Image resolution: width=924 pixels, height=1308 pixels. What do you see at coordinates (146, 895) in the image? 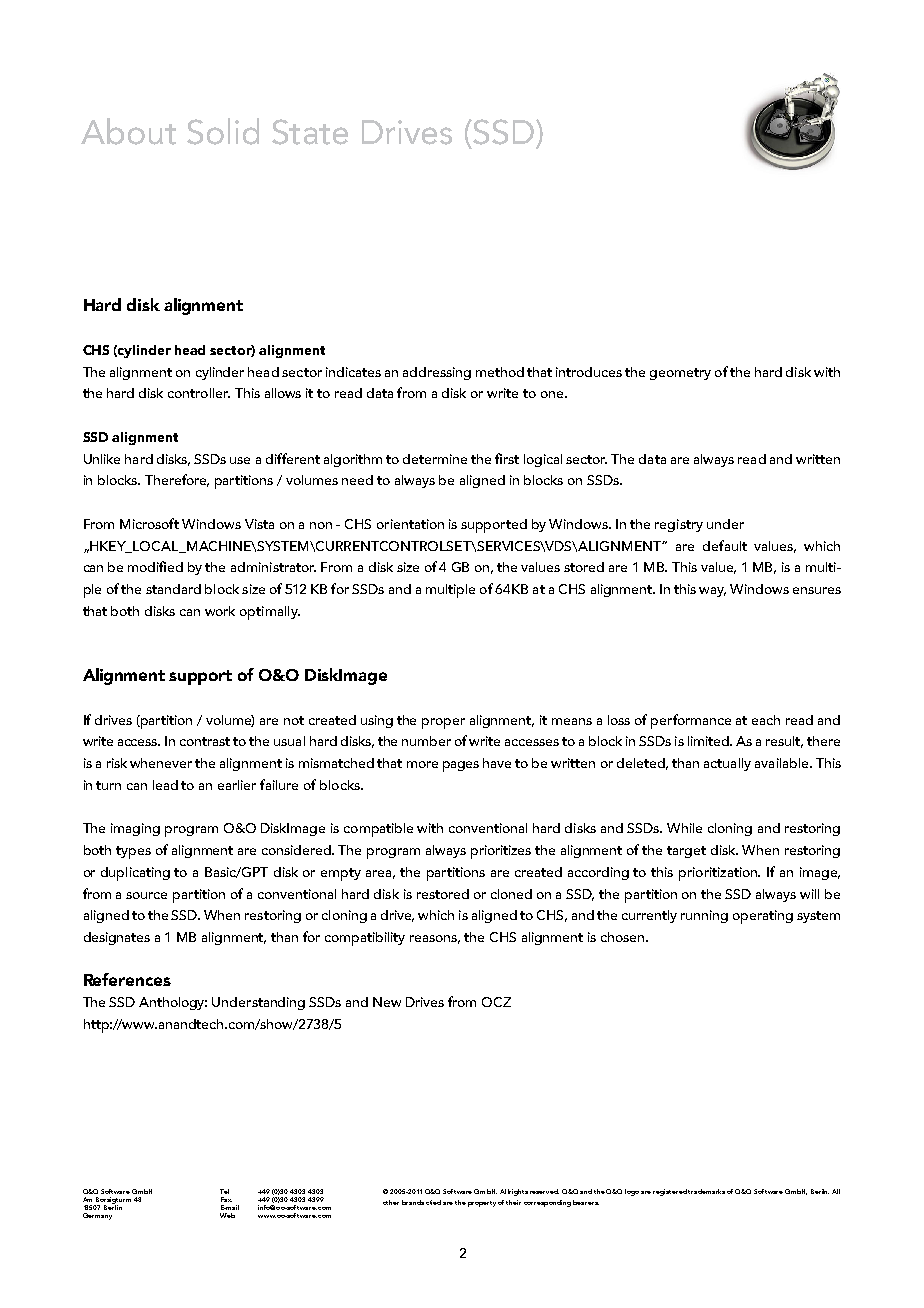
I see `source` at bounding box center [146, 895].
